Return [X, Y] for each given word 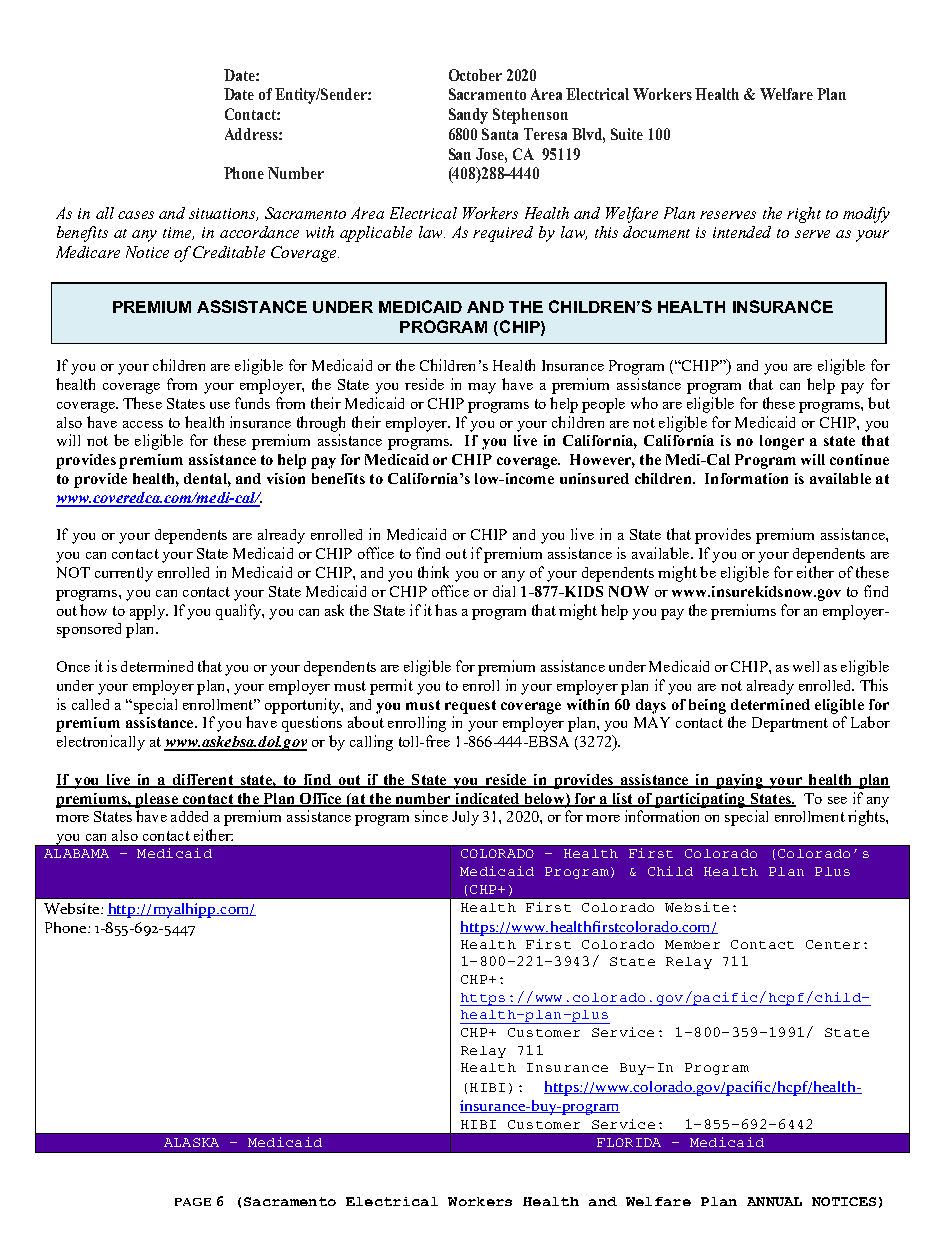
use [220, 405]
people [603, 405]
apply [148, 612]
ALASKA [191, 1142]
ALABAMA [76, 853]
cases [136, 215]
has [446, 610]
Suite [627, 134]
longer [782, 442]
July [465, 818]
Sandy [468, 116]
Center [833, 944]
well [806, 666]
